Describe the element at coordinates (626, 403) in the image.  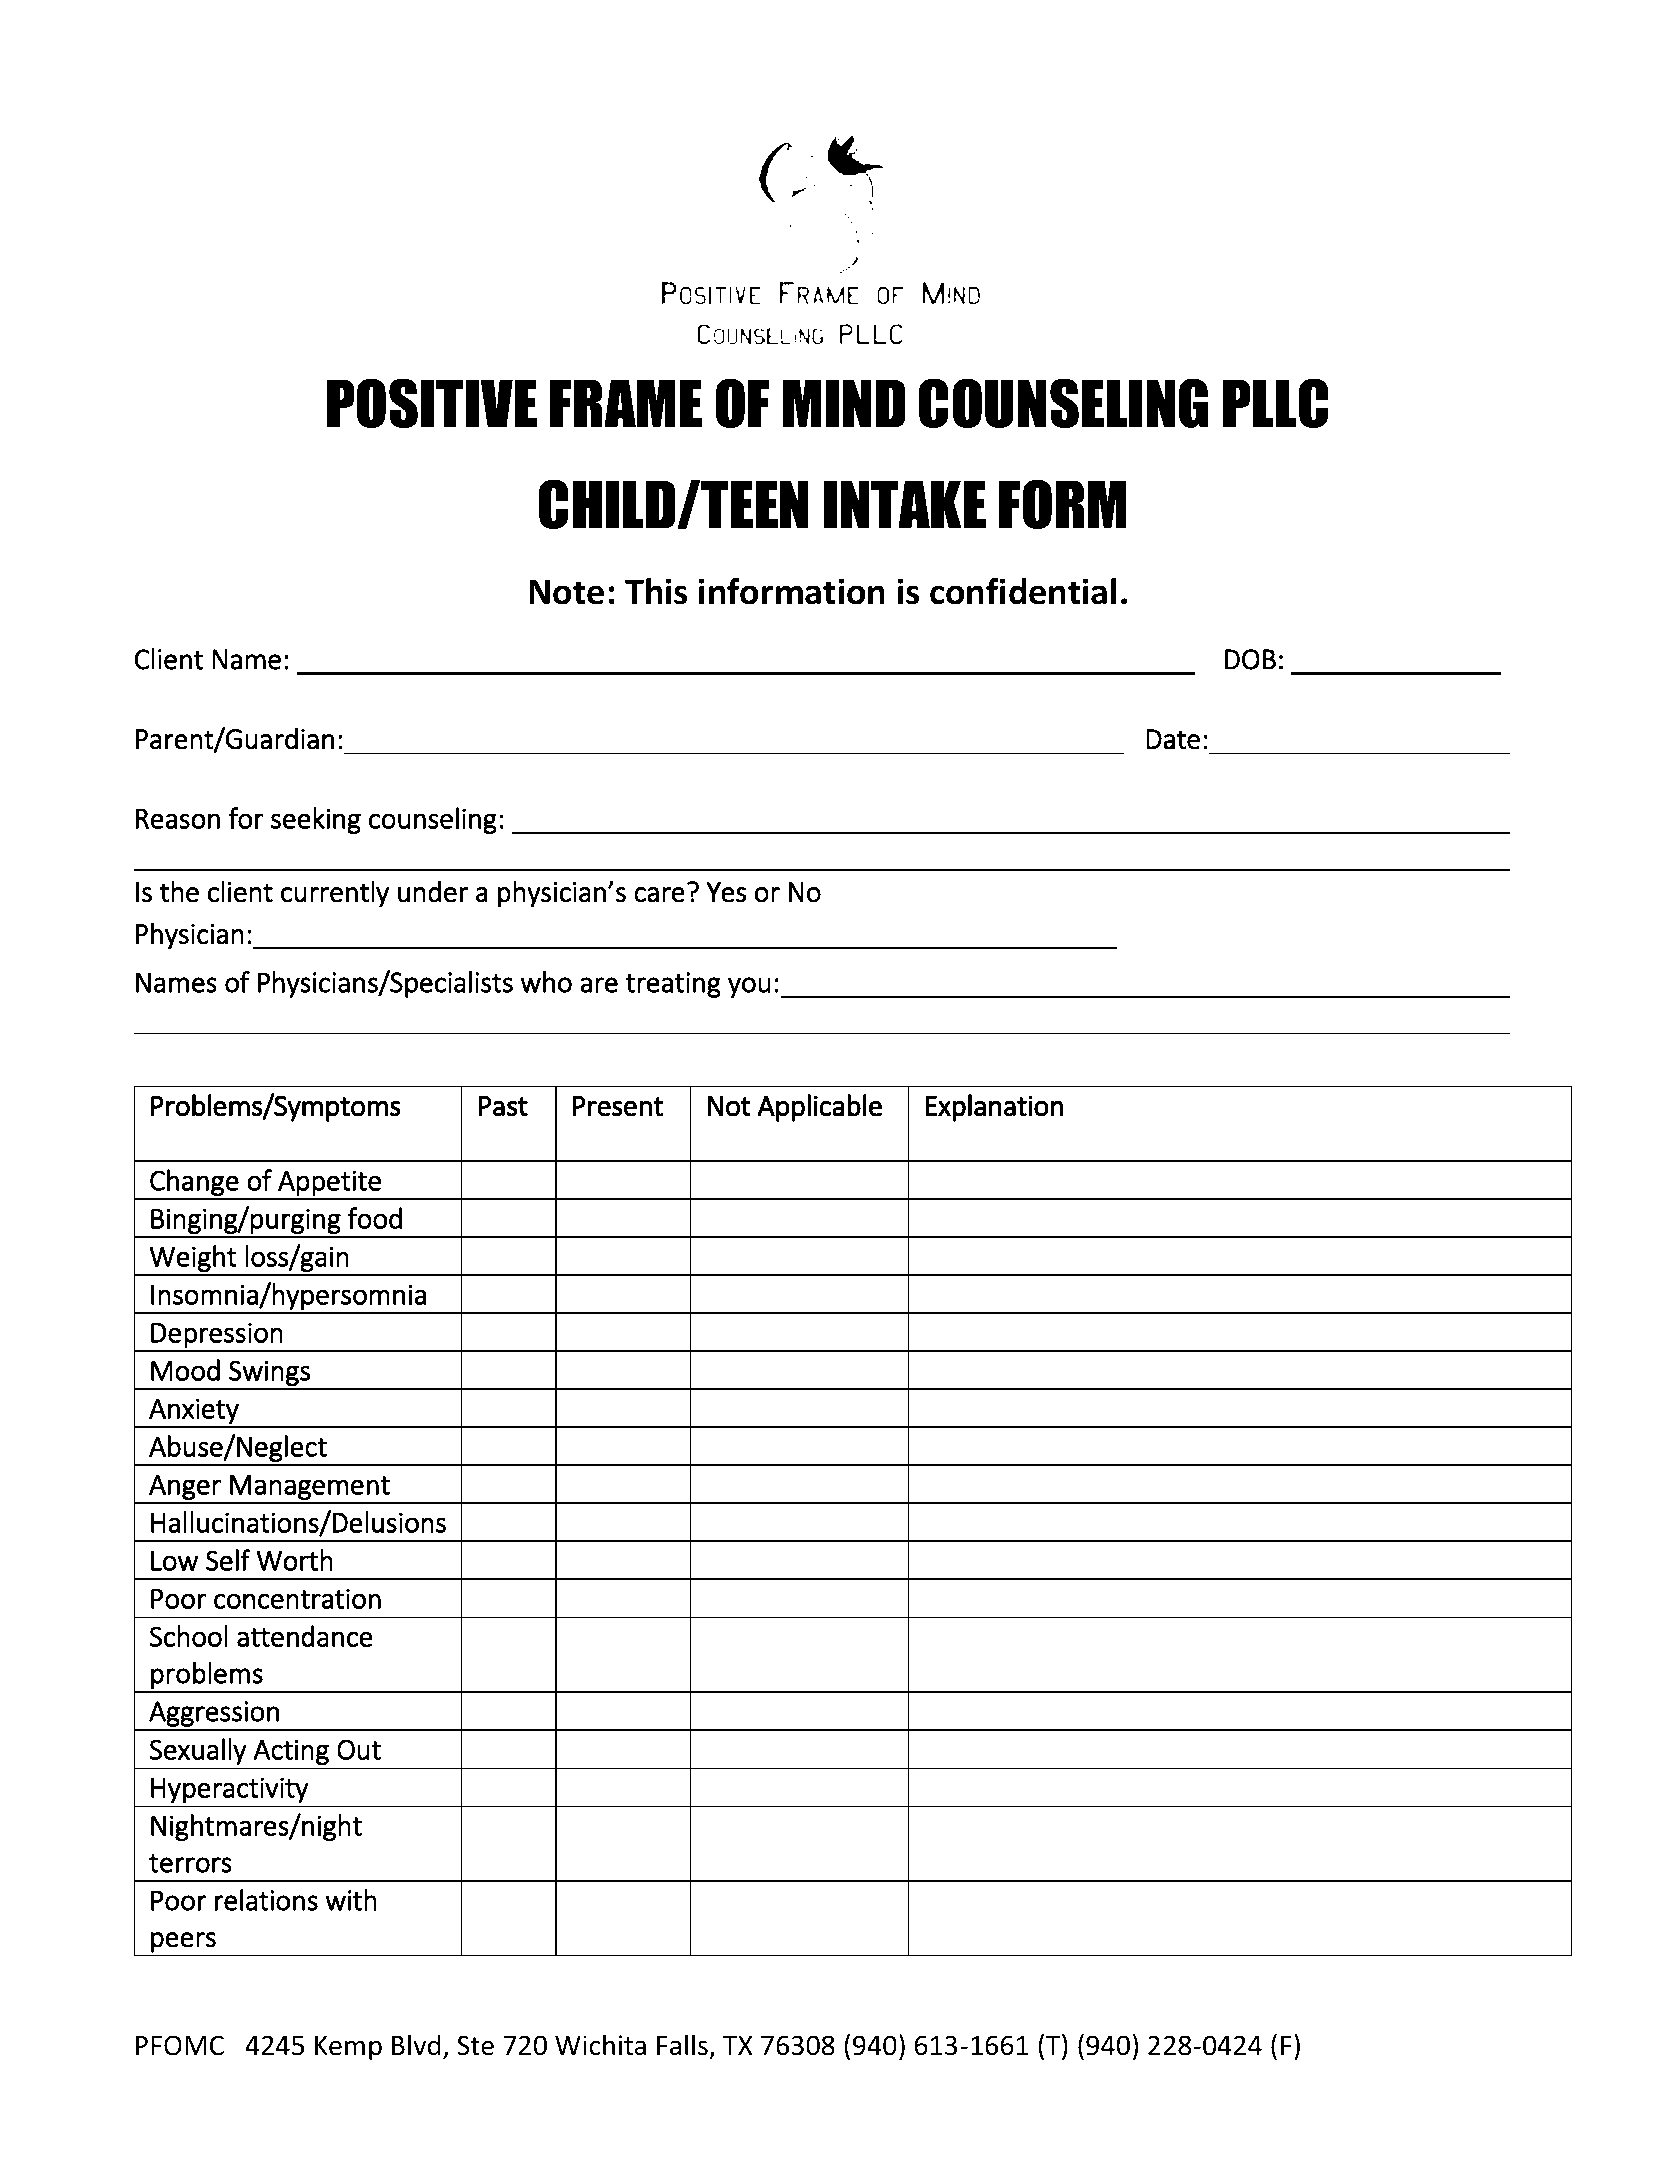
I see `FRAME` at that location.
